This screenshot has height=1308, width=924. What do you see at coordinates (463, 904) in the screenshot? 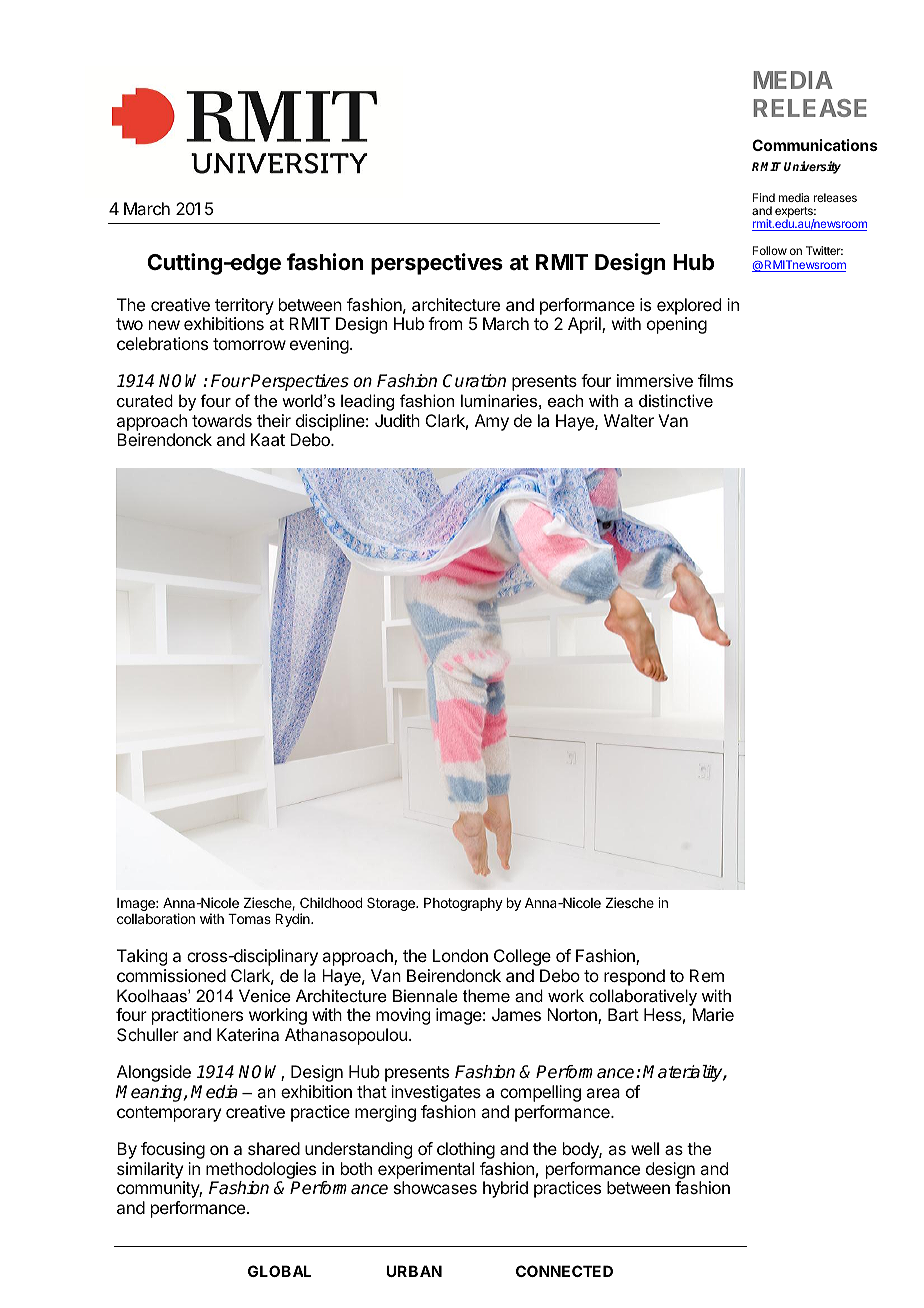
I see `Photography` at bounding box center [463, 904].
